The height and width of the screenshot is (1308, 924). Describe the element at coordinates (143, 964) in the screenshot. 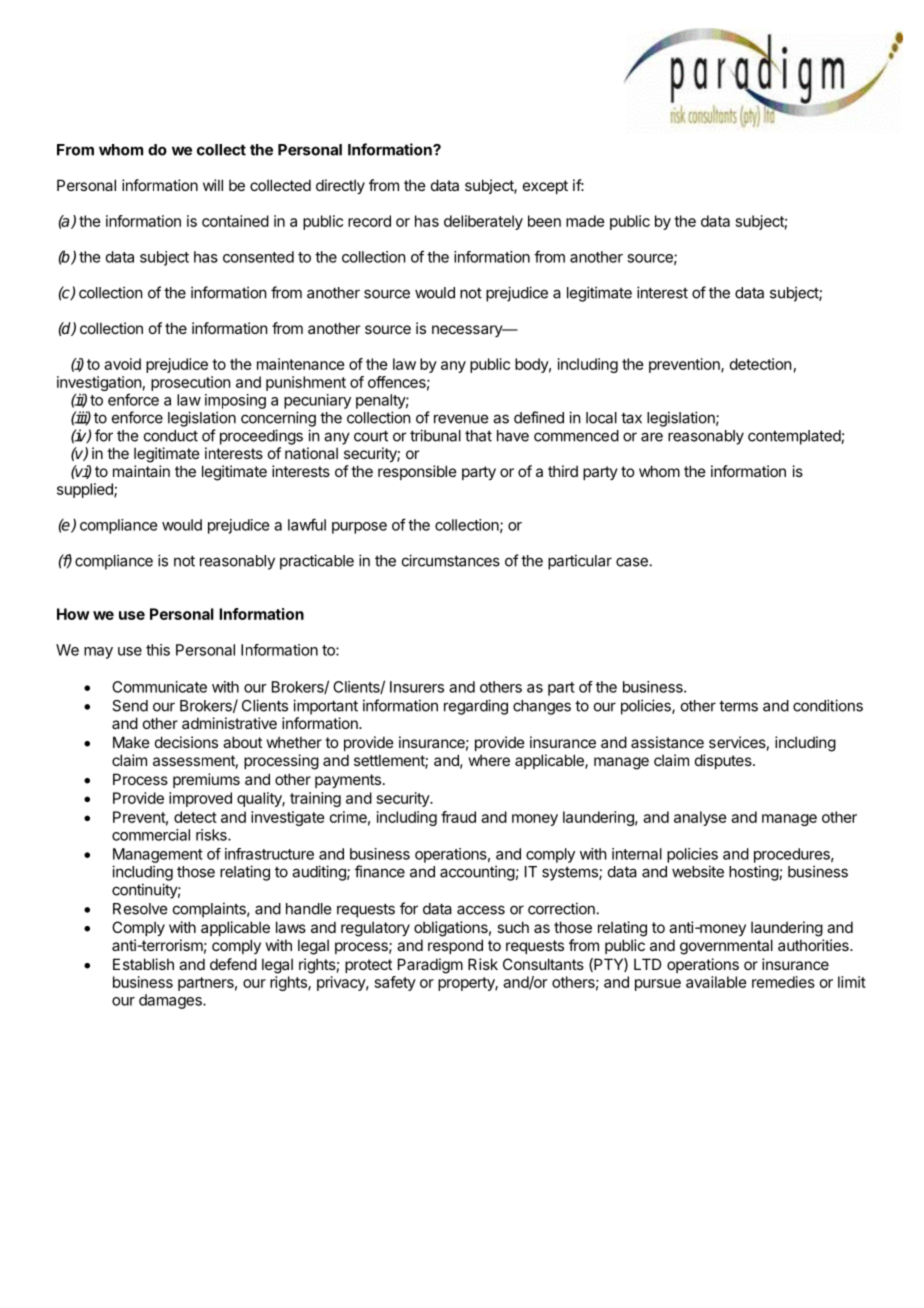

I see `Establish` at that location.
